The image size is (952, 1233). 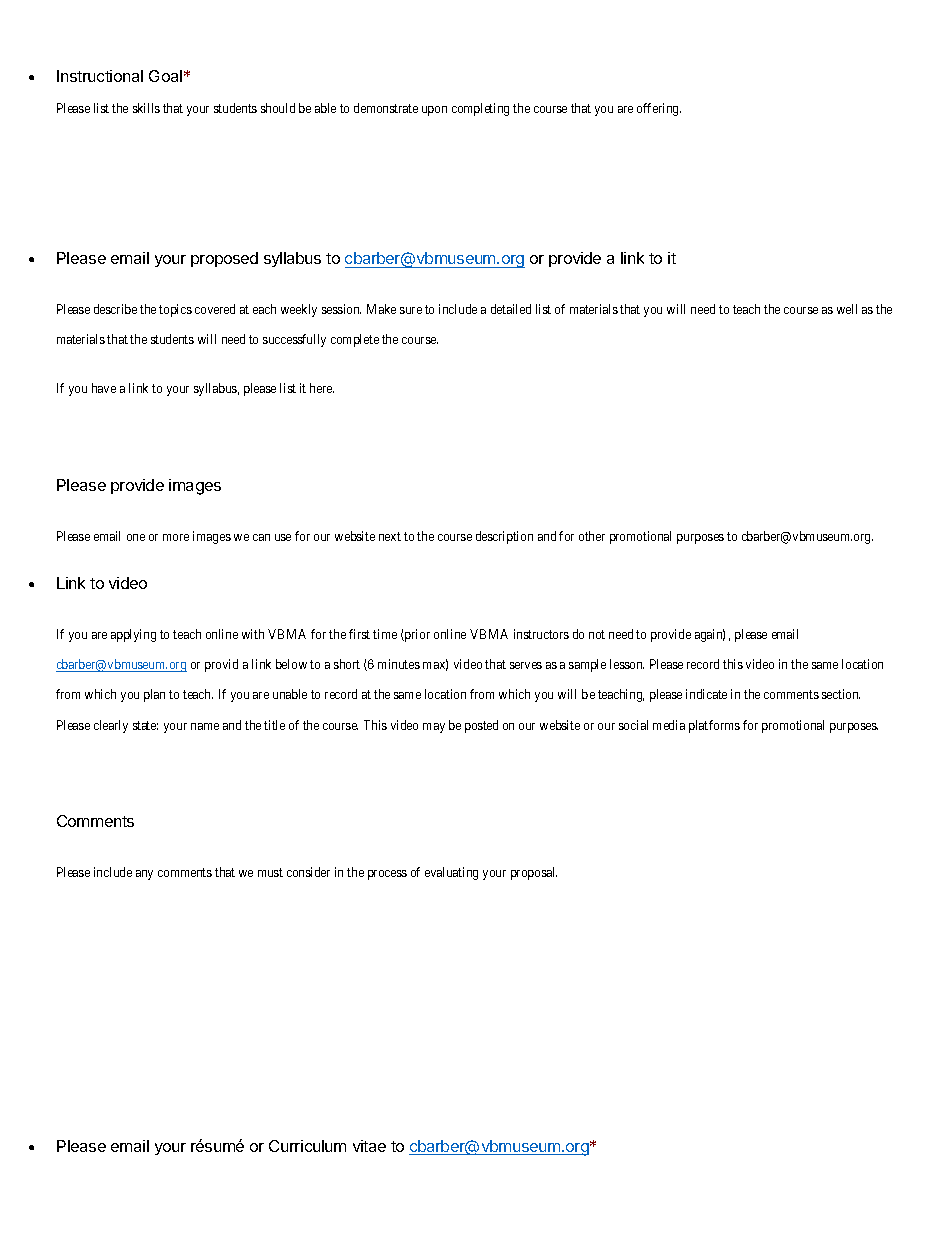 What do you see at coordinates (205, 726) in the screenshot?
I see `name` at bounding box center [205, 726].
